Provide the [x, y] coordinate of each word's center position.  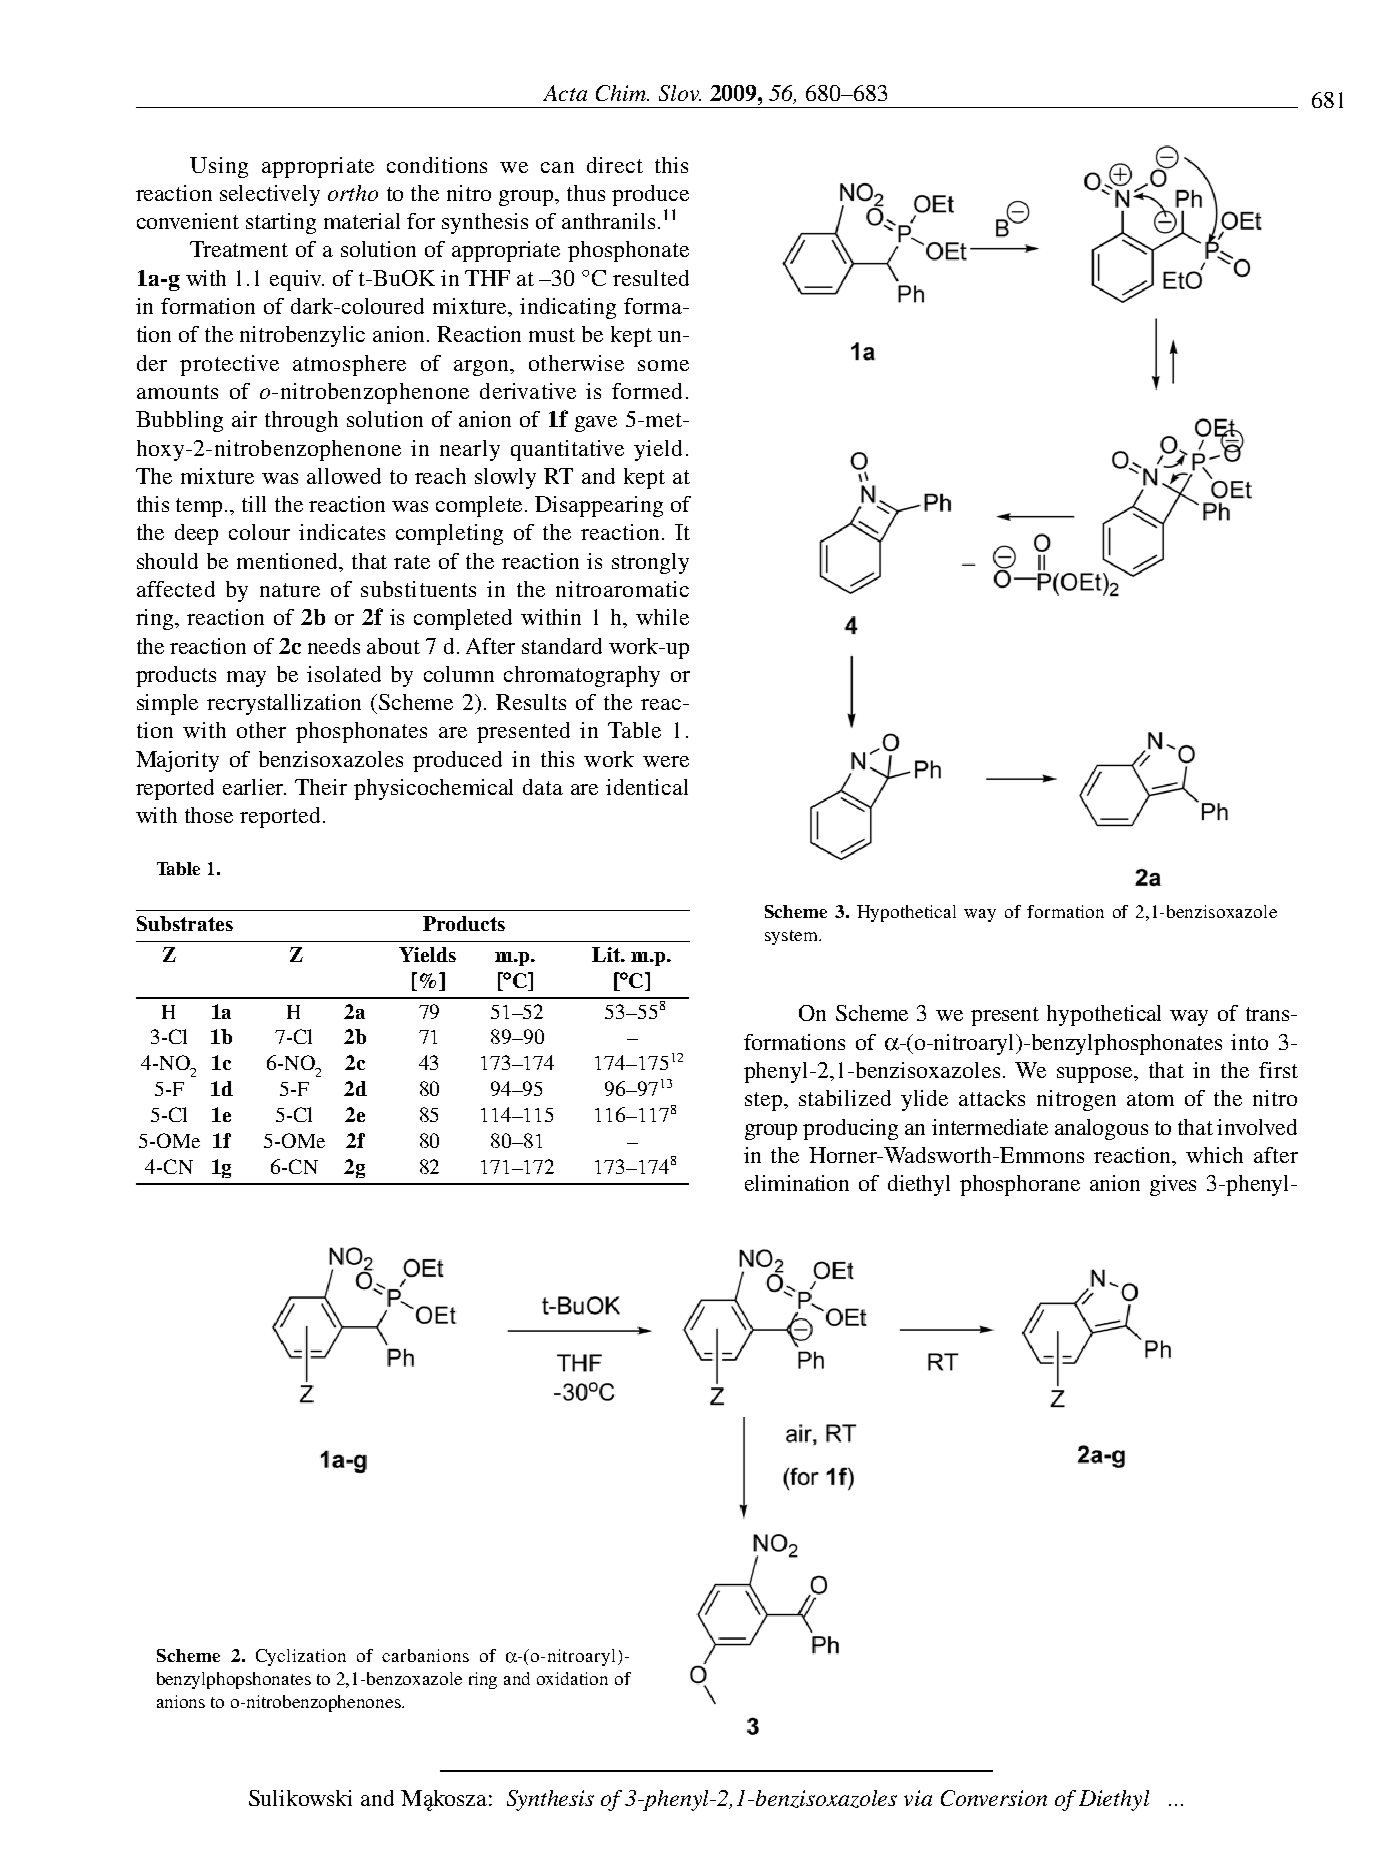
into [1249, 1042]
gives [1173, 1185]
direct [615, 165]
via [918, 1798]
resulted [651, 278]
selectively [270, 195]
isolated [344, 674]
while [662, 617]
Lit [607, 954]
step [765, 1101]
